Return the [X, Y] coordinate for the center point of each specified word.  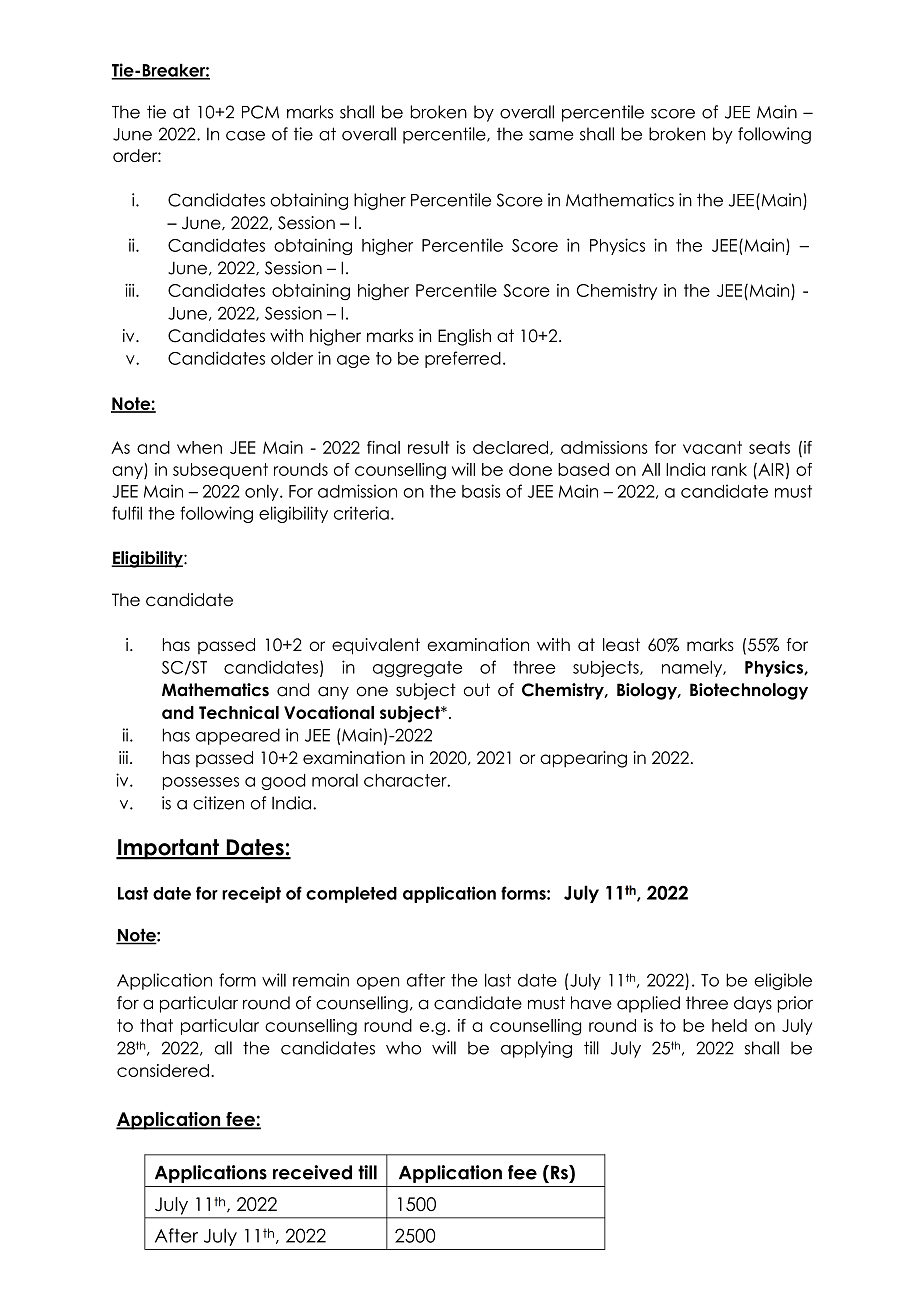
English [464, 337]
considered [163, 1070]
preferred [463, 359]
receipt [251, 894]
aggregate [417, 669]
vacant [712, 447]
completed [351, 894]
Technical [239, 712]
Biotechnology [749, 691]
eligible [783, 981]
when [199, 447]
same [551, 136]
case [245, 136]
